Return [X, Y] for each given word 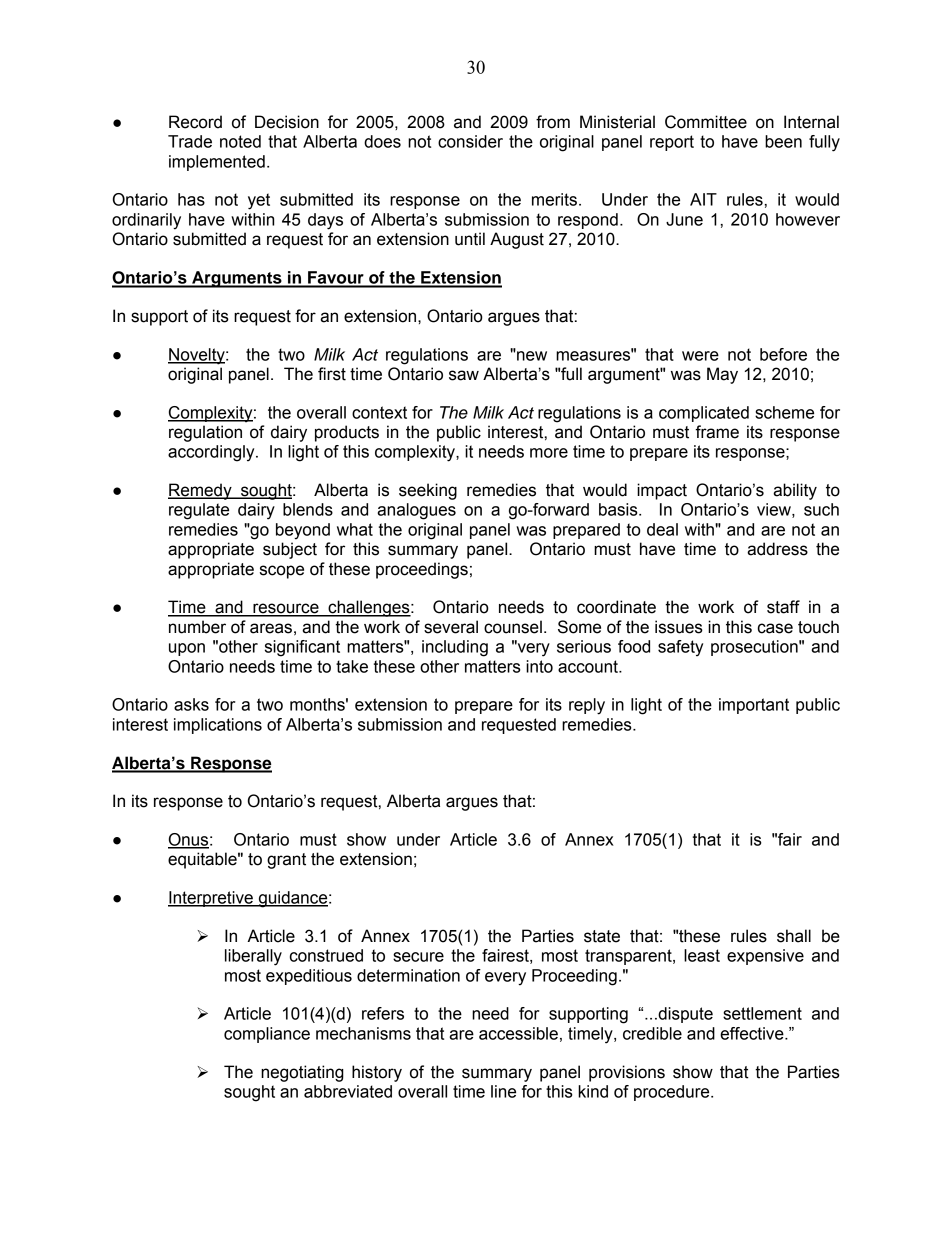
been [783, 141]
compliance [267, 1035]
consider [470, 141]
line [503, 1091]
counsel [513, 627]
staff [783, 607]
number [197, 627]
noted [240, 141]
